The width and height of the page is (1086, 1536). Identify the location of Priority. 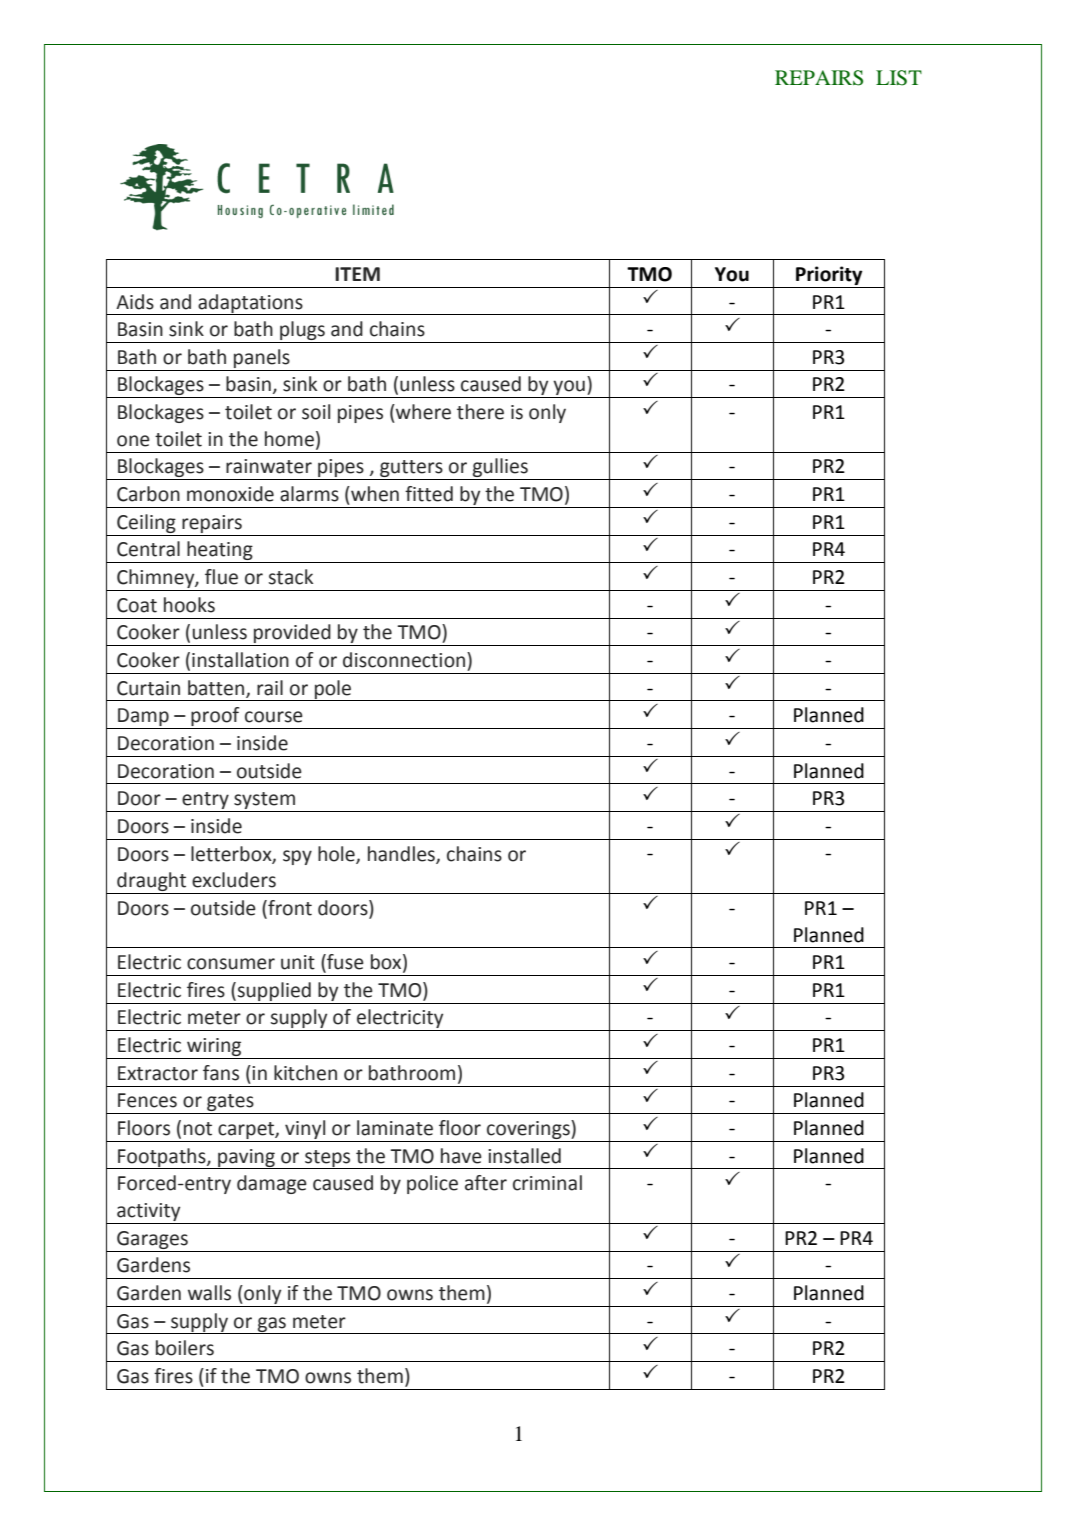
(829, 275).
